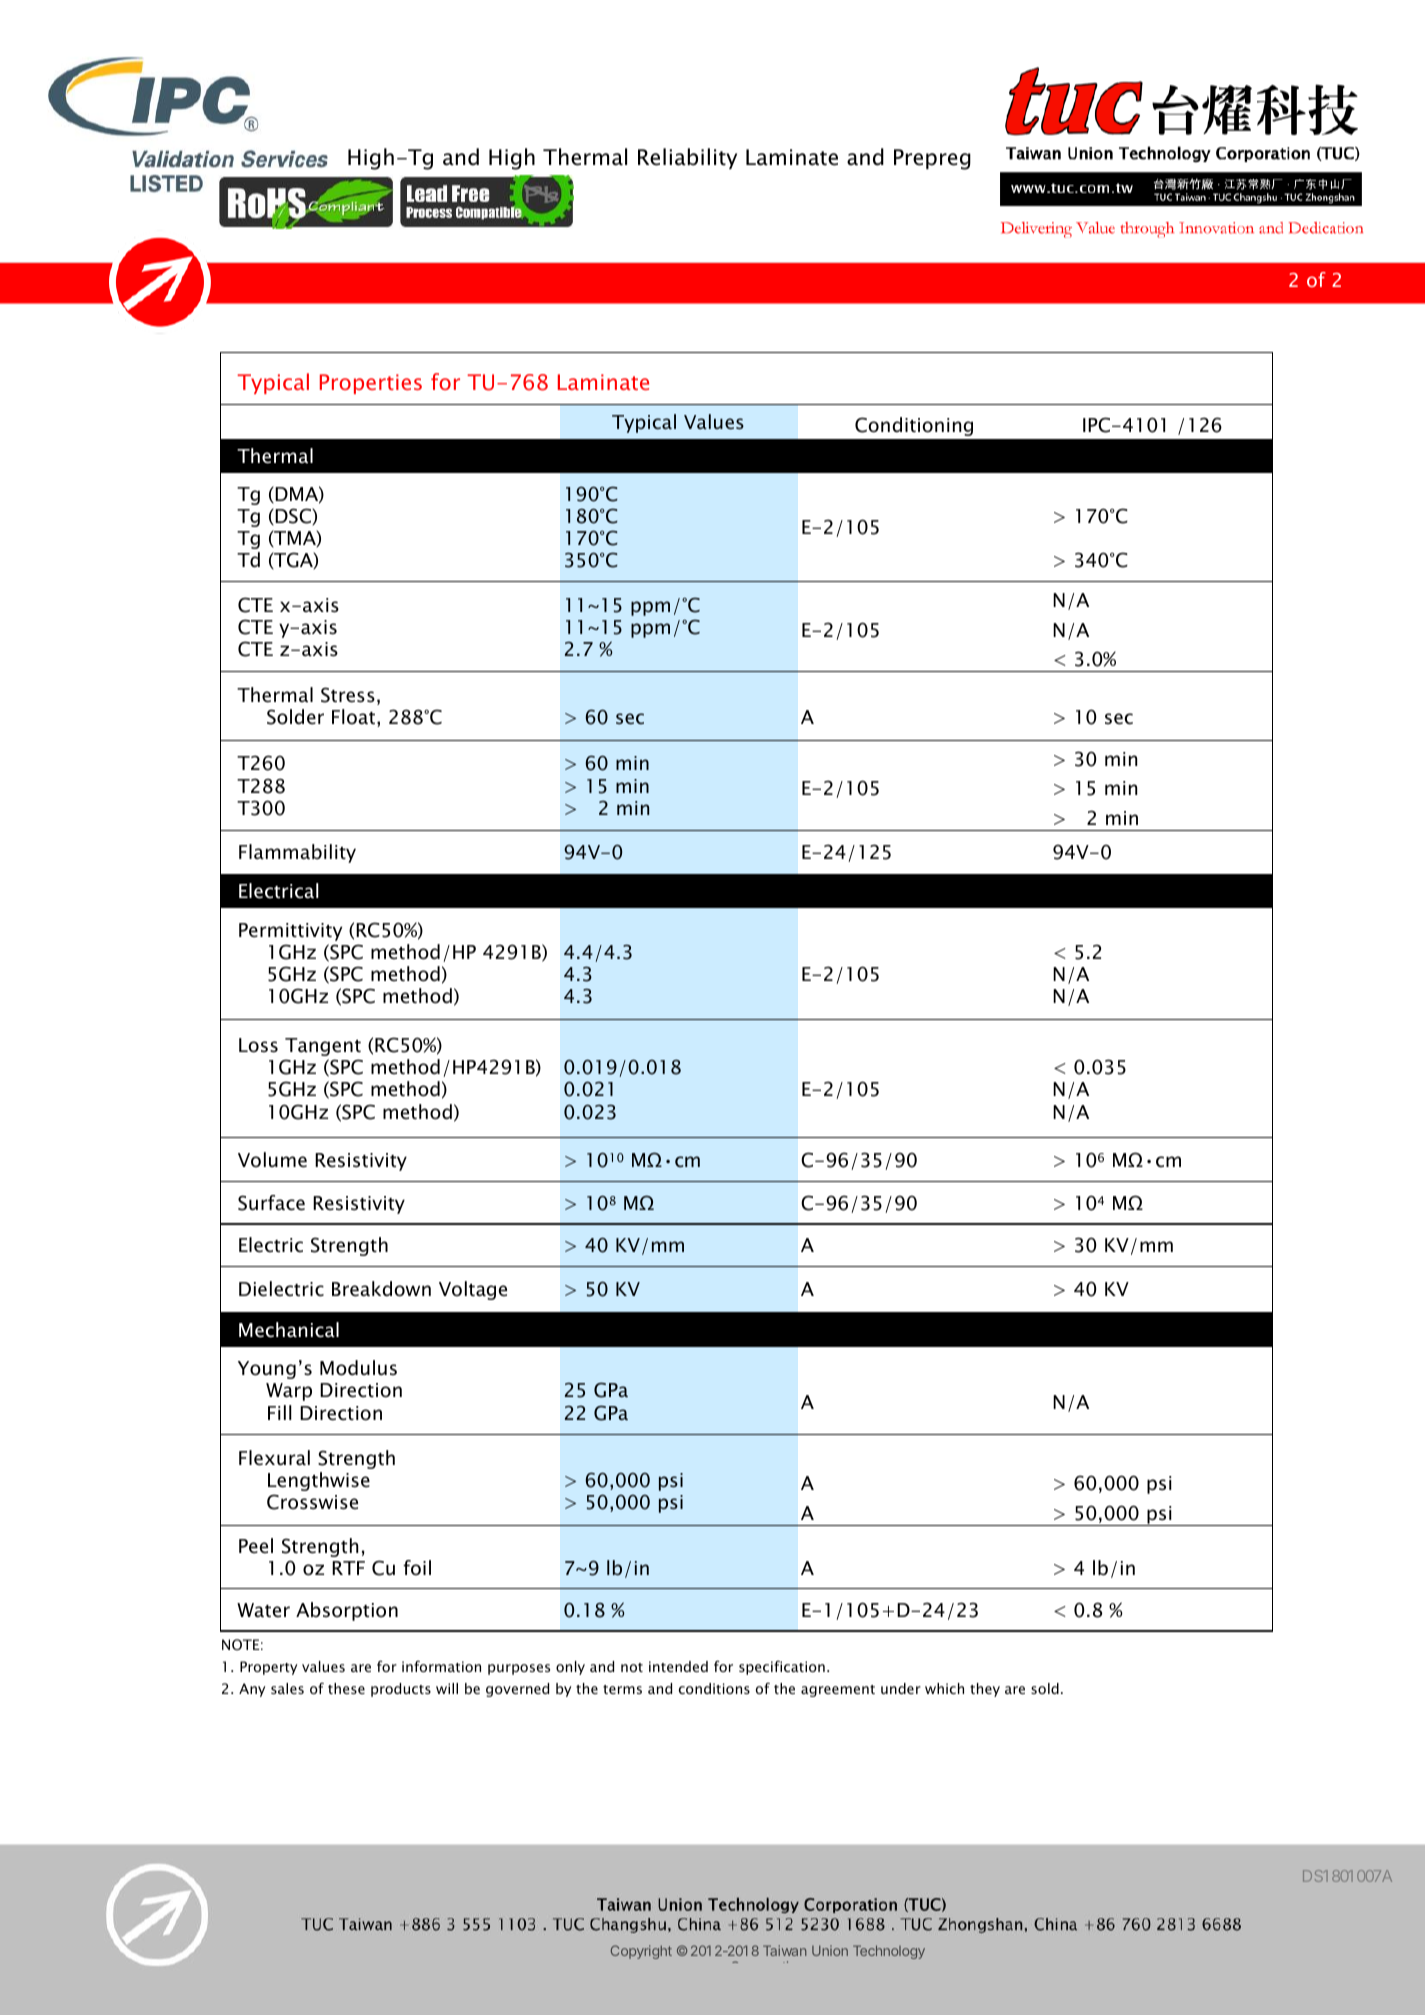 The image size is (1425, 2015). Describe the element at coordinates (570, 1668) in the image. I see `only` at that location.
